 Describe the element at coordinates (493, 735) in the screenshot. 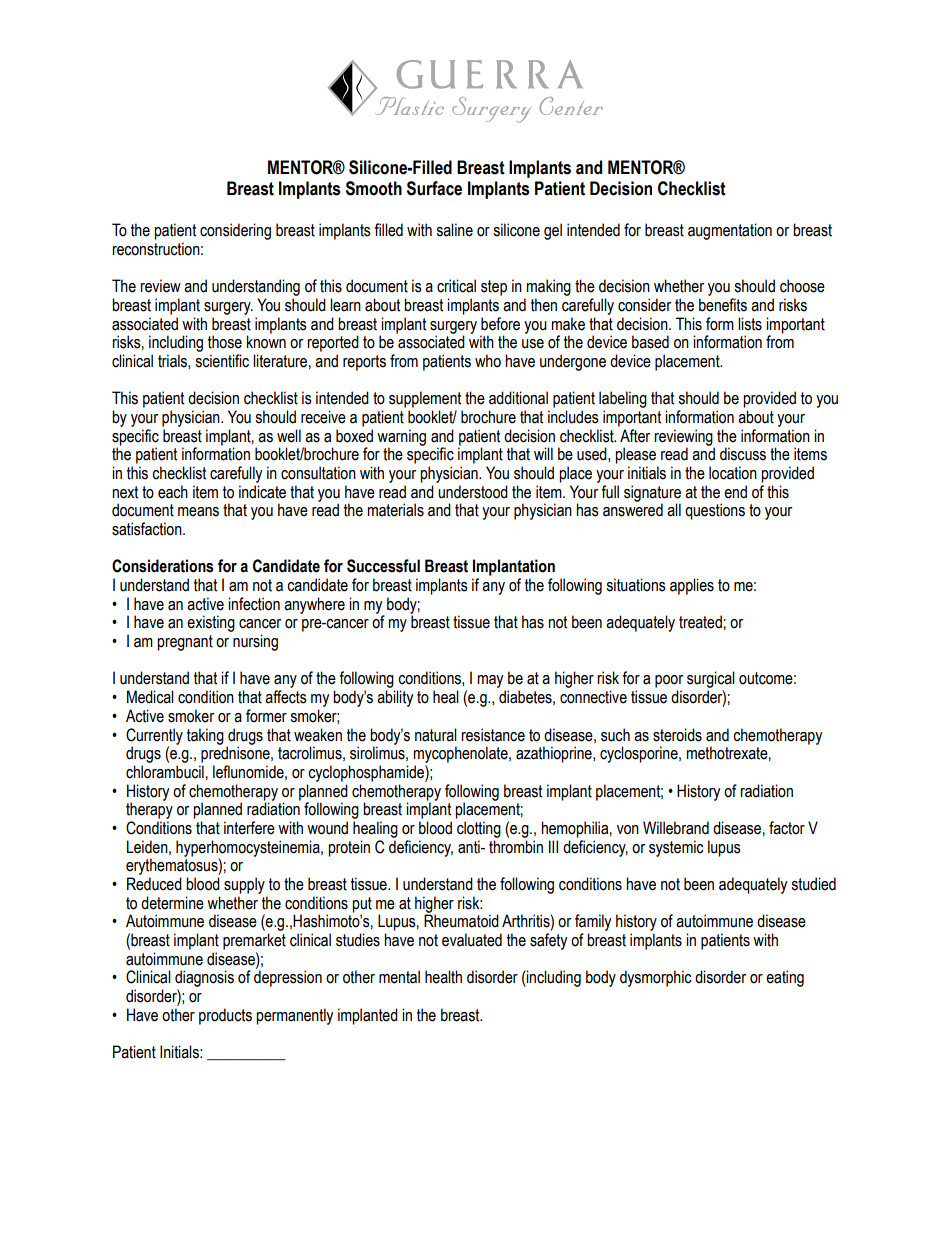

I see `resistance` at that location.
